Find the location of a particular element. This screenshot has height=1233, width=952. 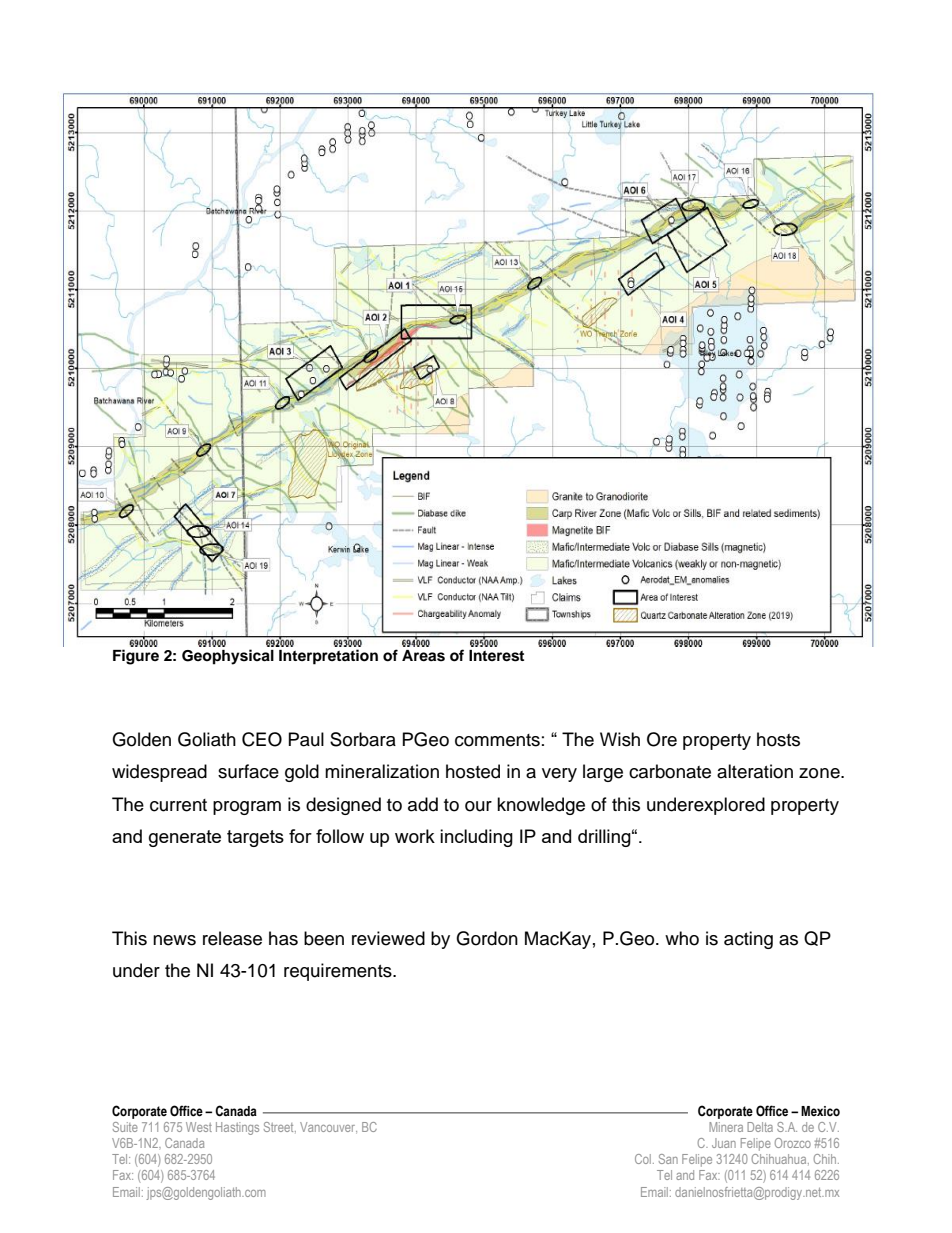

Juan is located at coordinates (724, 1143).
